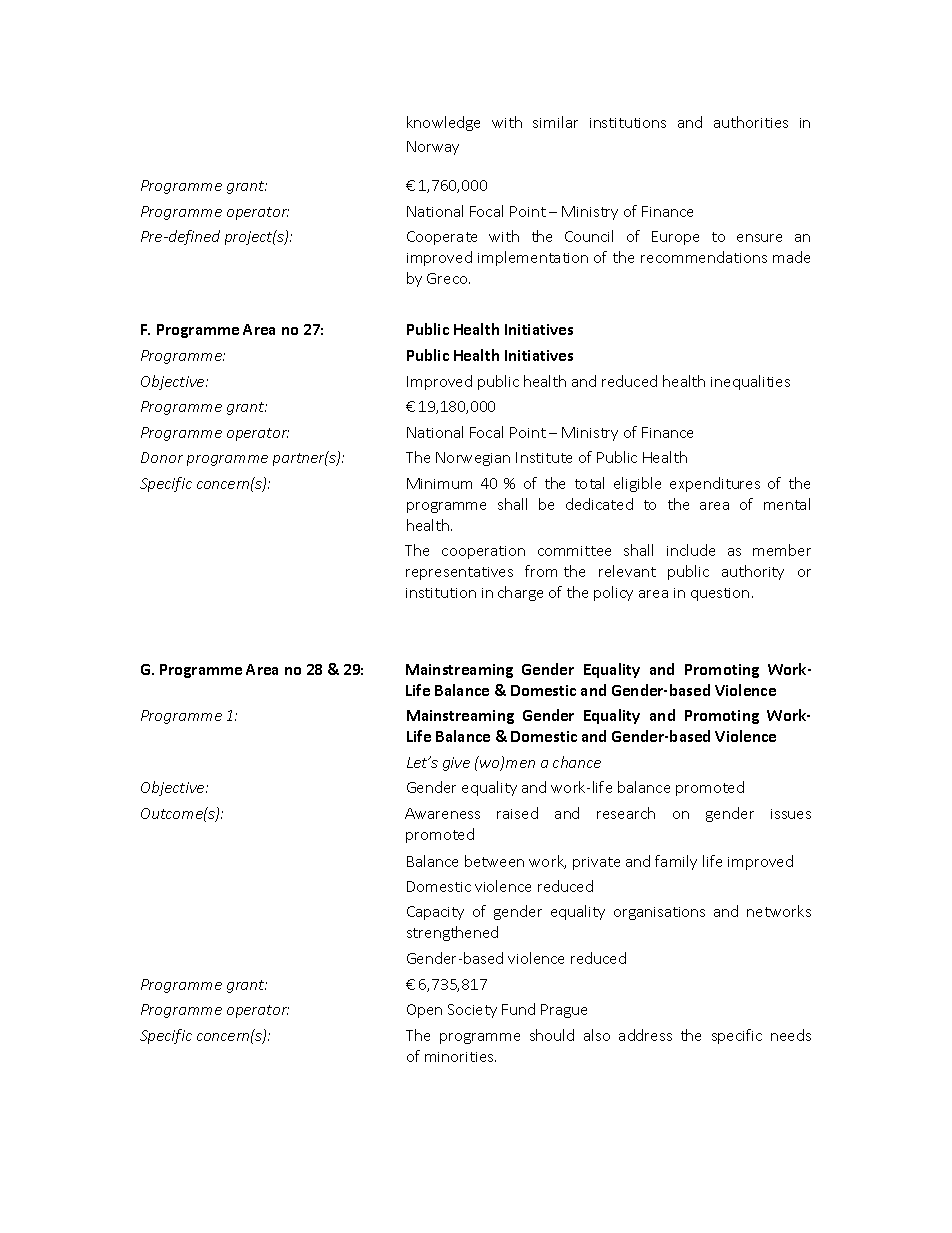 This document has height=1233, width=952. What do you see at coordinates (443, 123) in the document?
I see `knowledge` at bounding box center [443, 123].
